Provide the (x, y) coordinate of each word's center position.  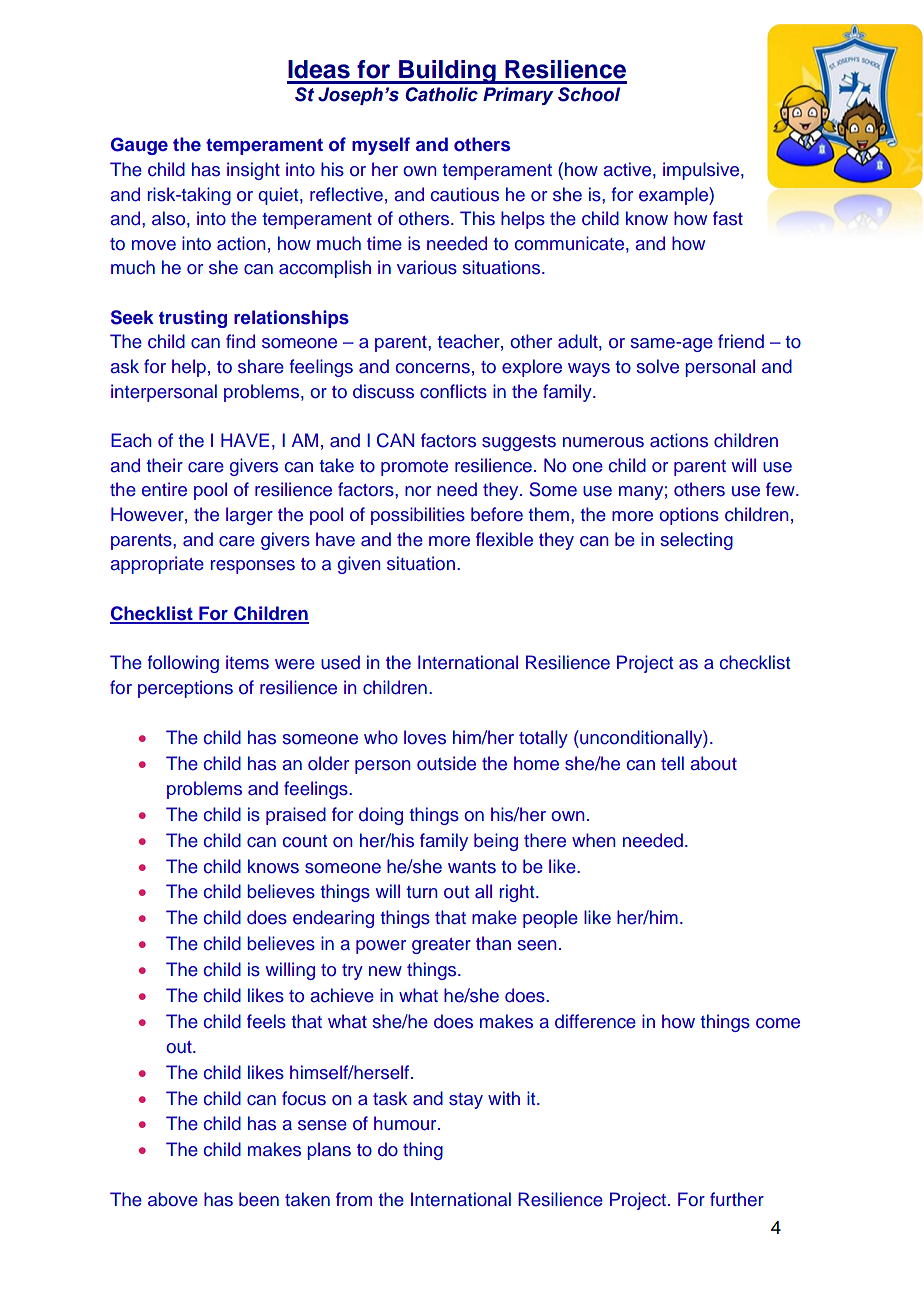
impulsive (701, 171)
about (713, 763)
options (689, 516)
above (173, 1199)
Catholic (441, 94)
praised (296, 816)
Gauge (139, 146)
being (496, 842)
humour (406, 1123)
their (164, 465)
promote (414, 468)
